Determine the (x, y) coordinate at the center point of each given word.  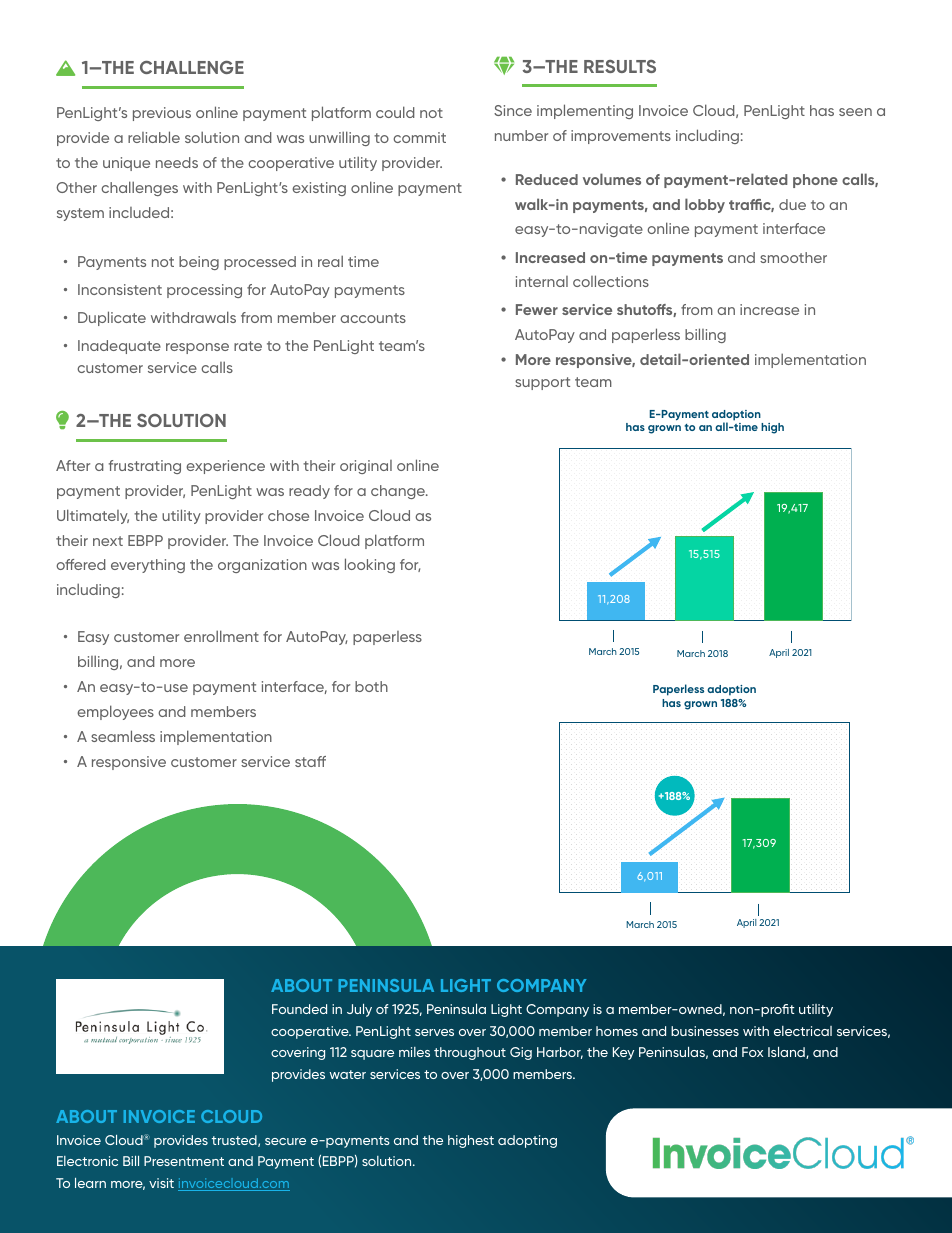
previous (162, 114)
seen (855, 112)
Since (513, 110)
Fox (752, 1052)
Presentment (184, 1161)
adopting (527, 1141)
